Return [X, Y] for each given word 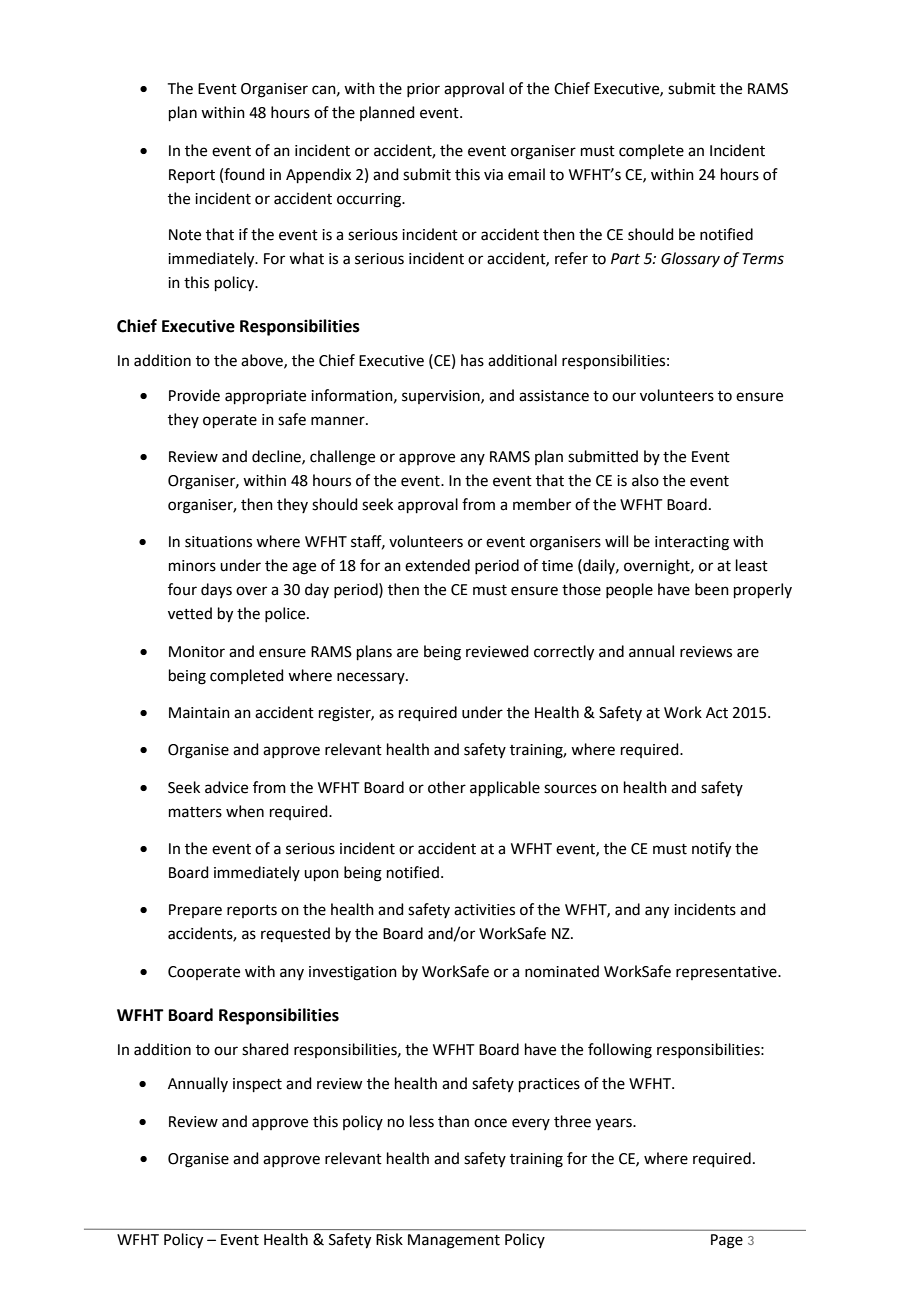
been [712, 589]
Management [454, 1241]
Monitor [197, 652]
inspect [257, 1085]
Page [727, 1241]
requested [295, 934]
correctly [564, 653]
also [645, 480]
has [472, 360]
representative [727, 973]
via [493, 175]
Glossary [690, 259]
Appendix [318, 175]
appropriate [265, 397]
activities [484, 910]
